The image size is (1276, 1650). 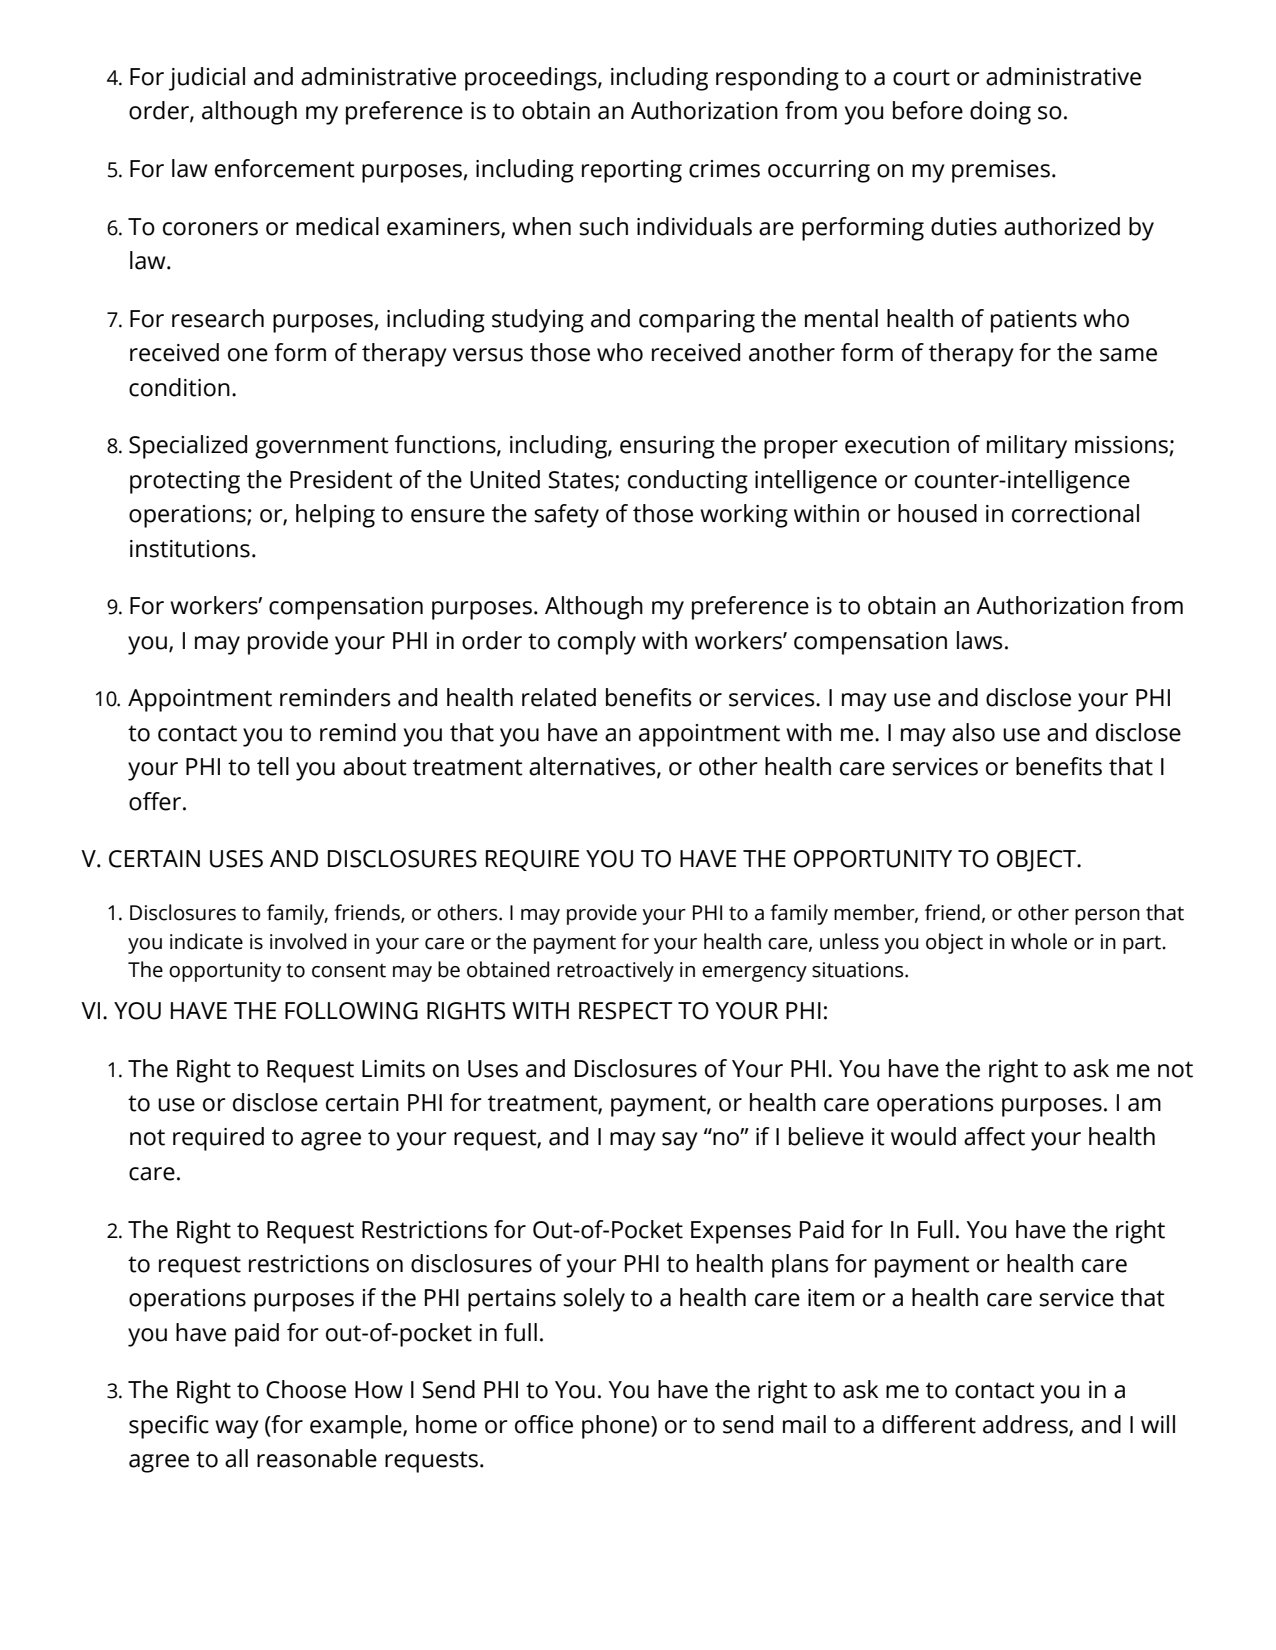 What do you see at coordinates (306, 1389) in the page?
I see `Choose` at bounding box center [306, 1389].
